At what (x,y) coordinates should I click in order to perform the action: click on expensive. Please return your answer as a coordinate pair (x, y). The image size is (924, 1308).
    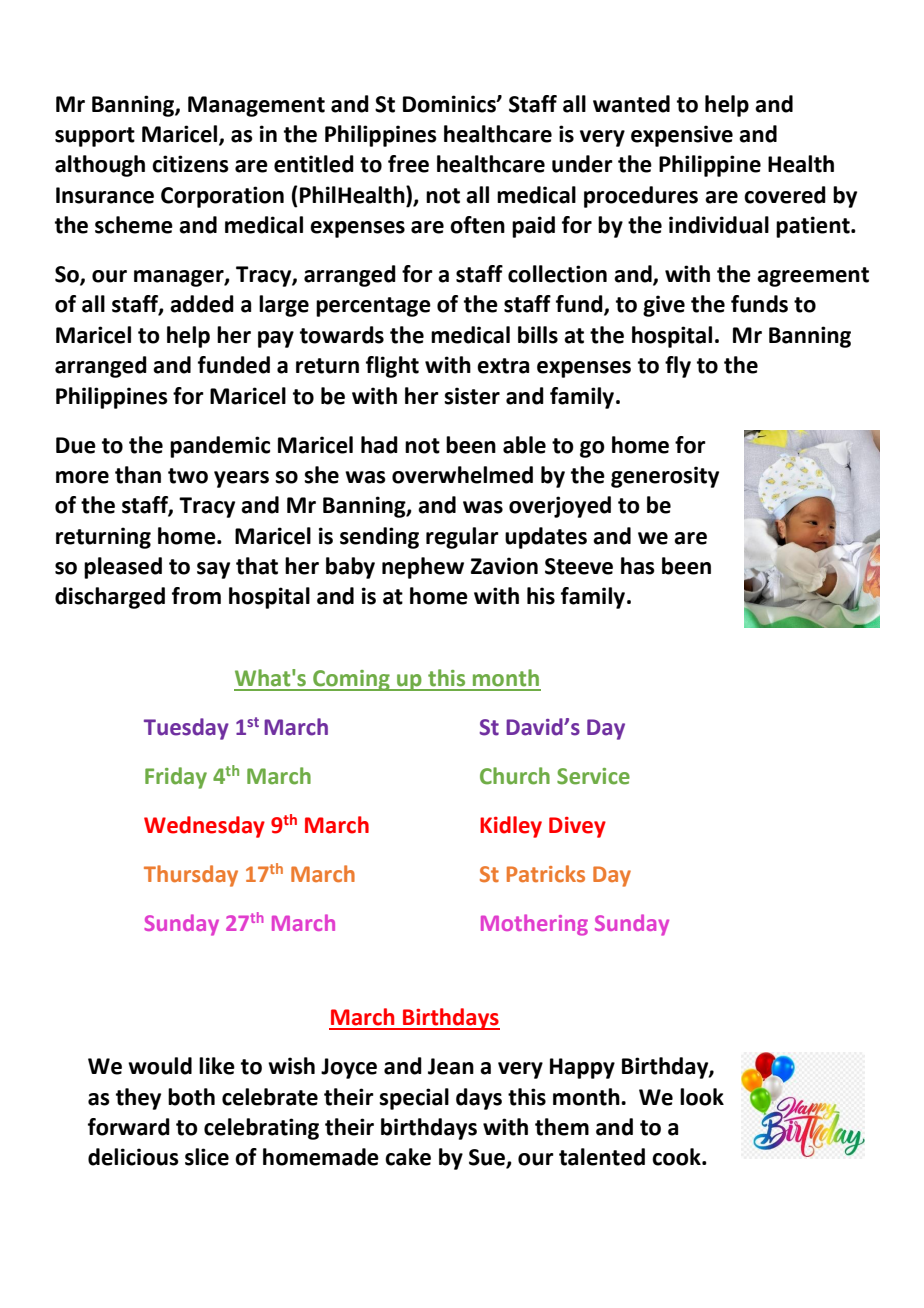
    Looking at the image, I should click on (682, 136).
